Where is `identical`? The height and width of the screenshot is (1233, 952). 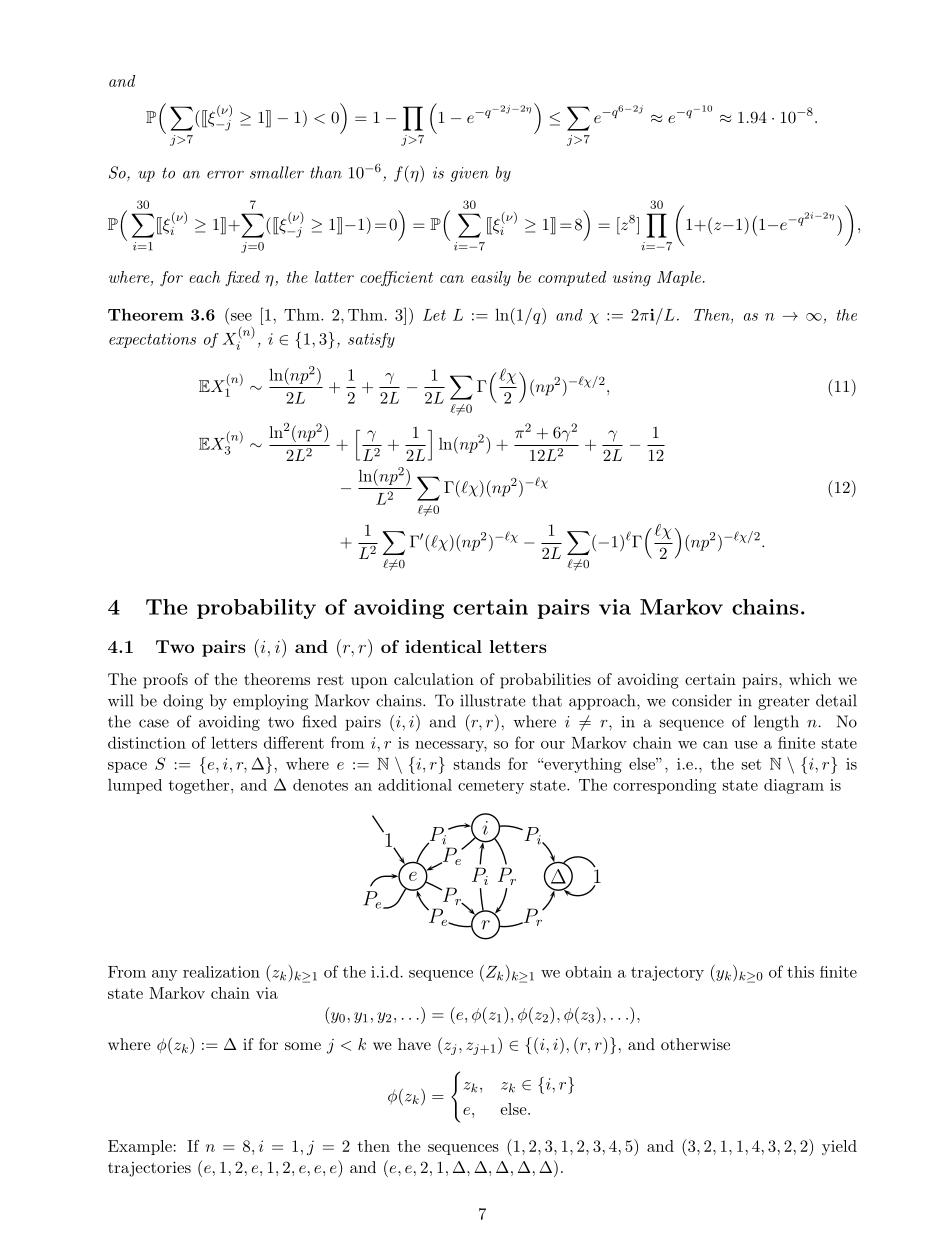 identical is located at coordinates (443, 646).
